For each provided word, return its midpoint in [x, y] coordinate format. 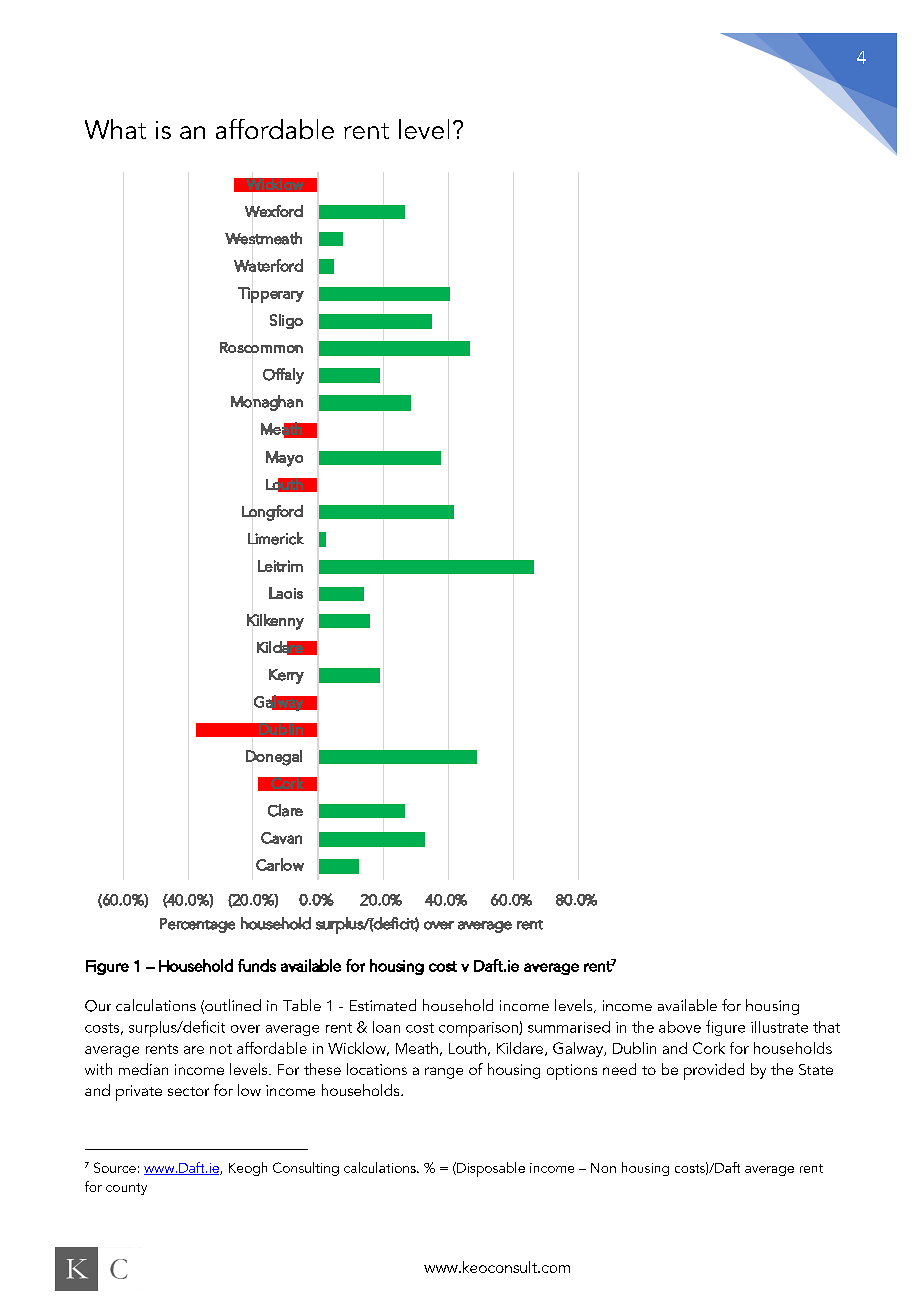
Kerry [286, 676]
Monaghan [267, 403]
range [444, 1073]
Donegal [274, 758]
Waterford [268, 265]
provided [714, 1071]
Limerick [276, 538]
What [115, 129]
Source [115, 1167]
